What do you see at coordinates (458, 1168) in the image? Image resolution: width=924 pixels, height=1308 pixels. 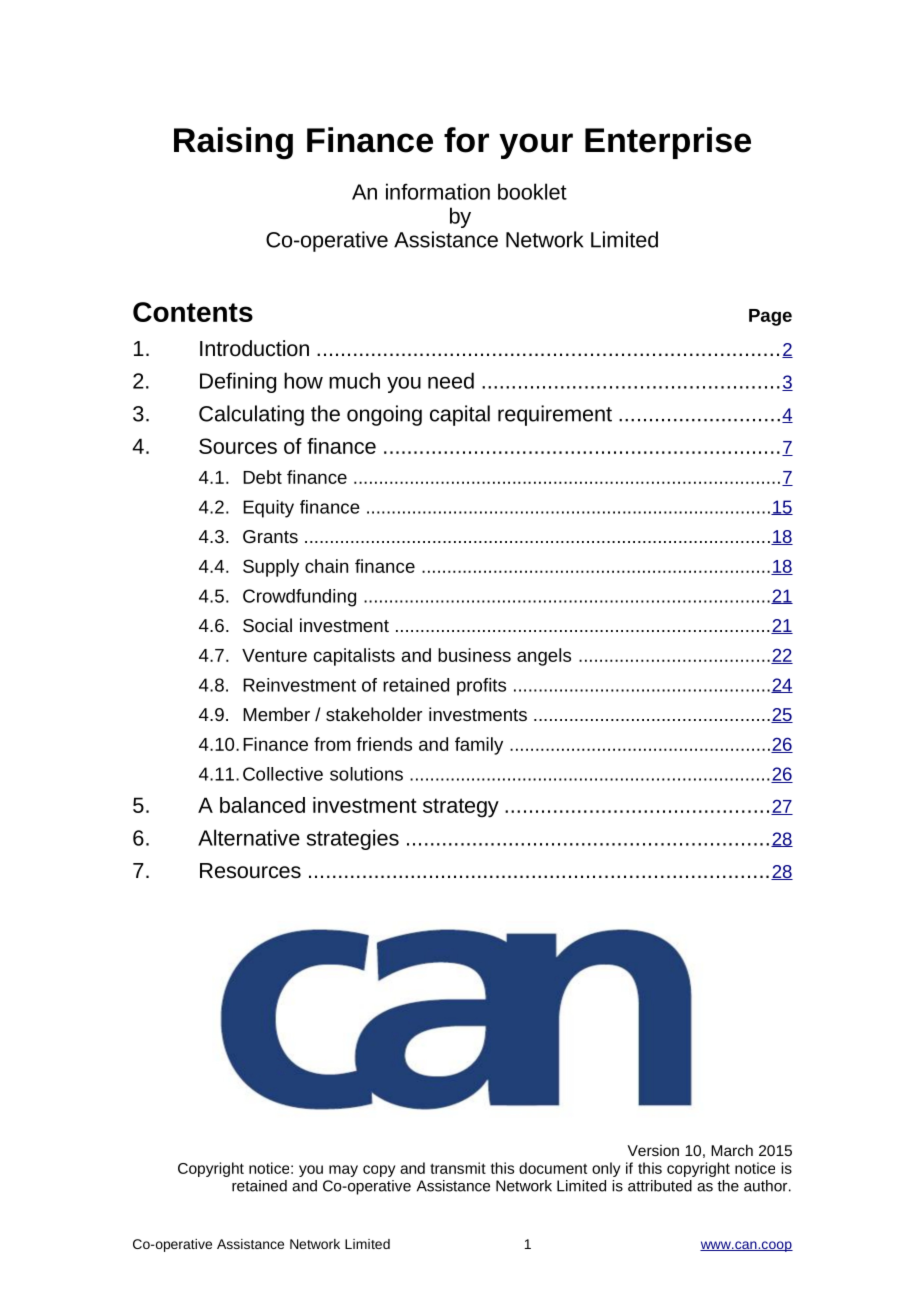 I see `transmit` at bounding box center [458, 1168].
